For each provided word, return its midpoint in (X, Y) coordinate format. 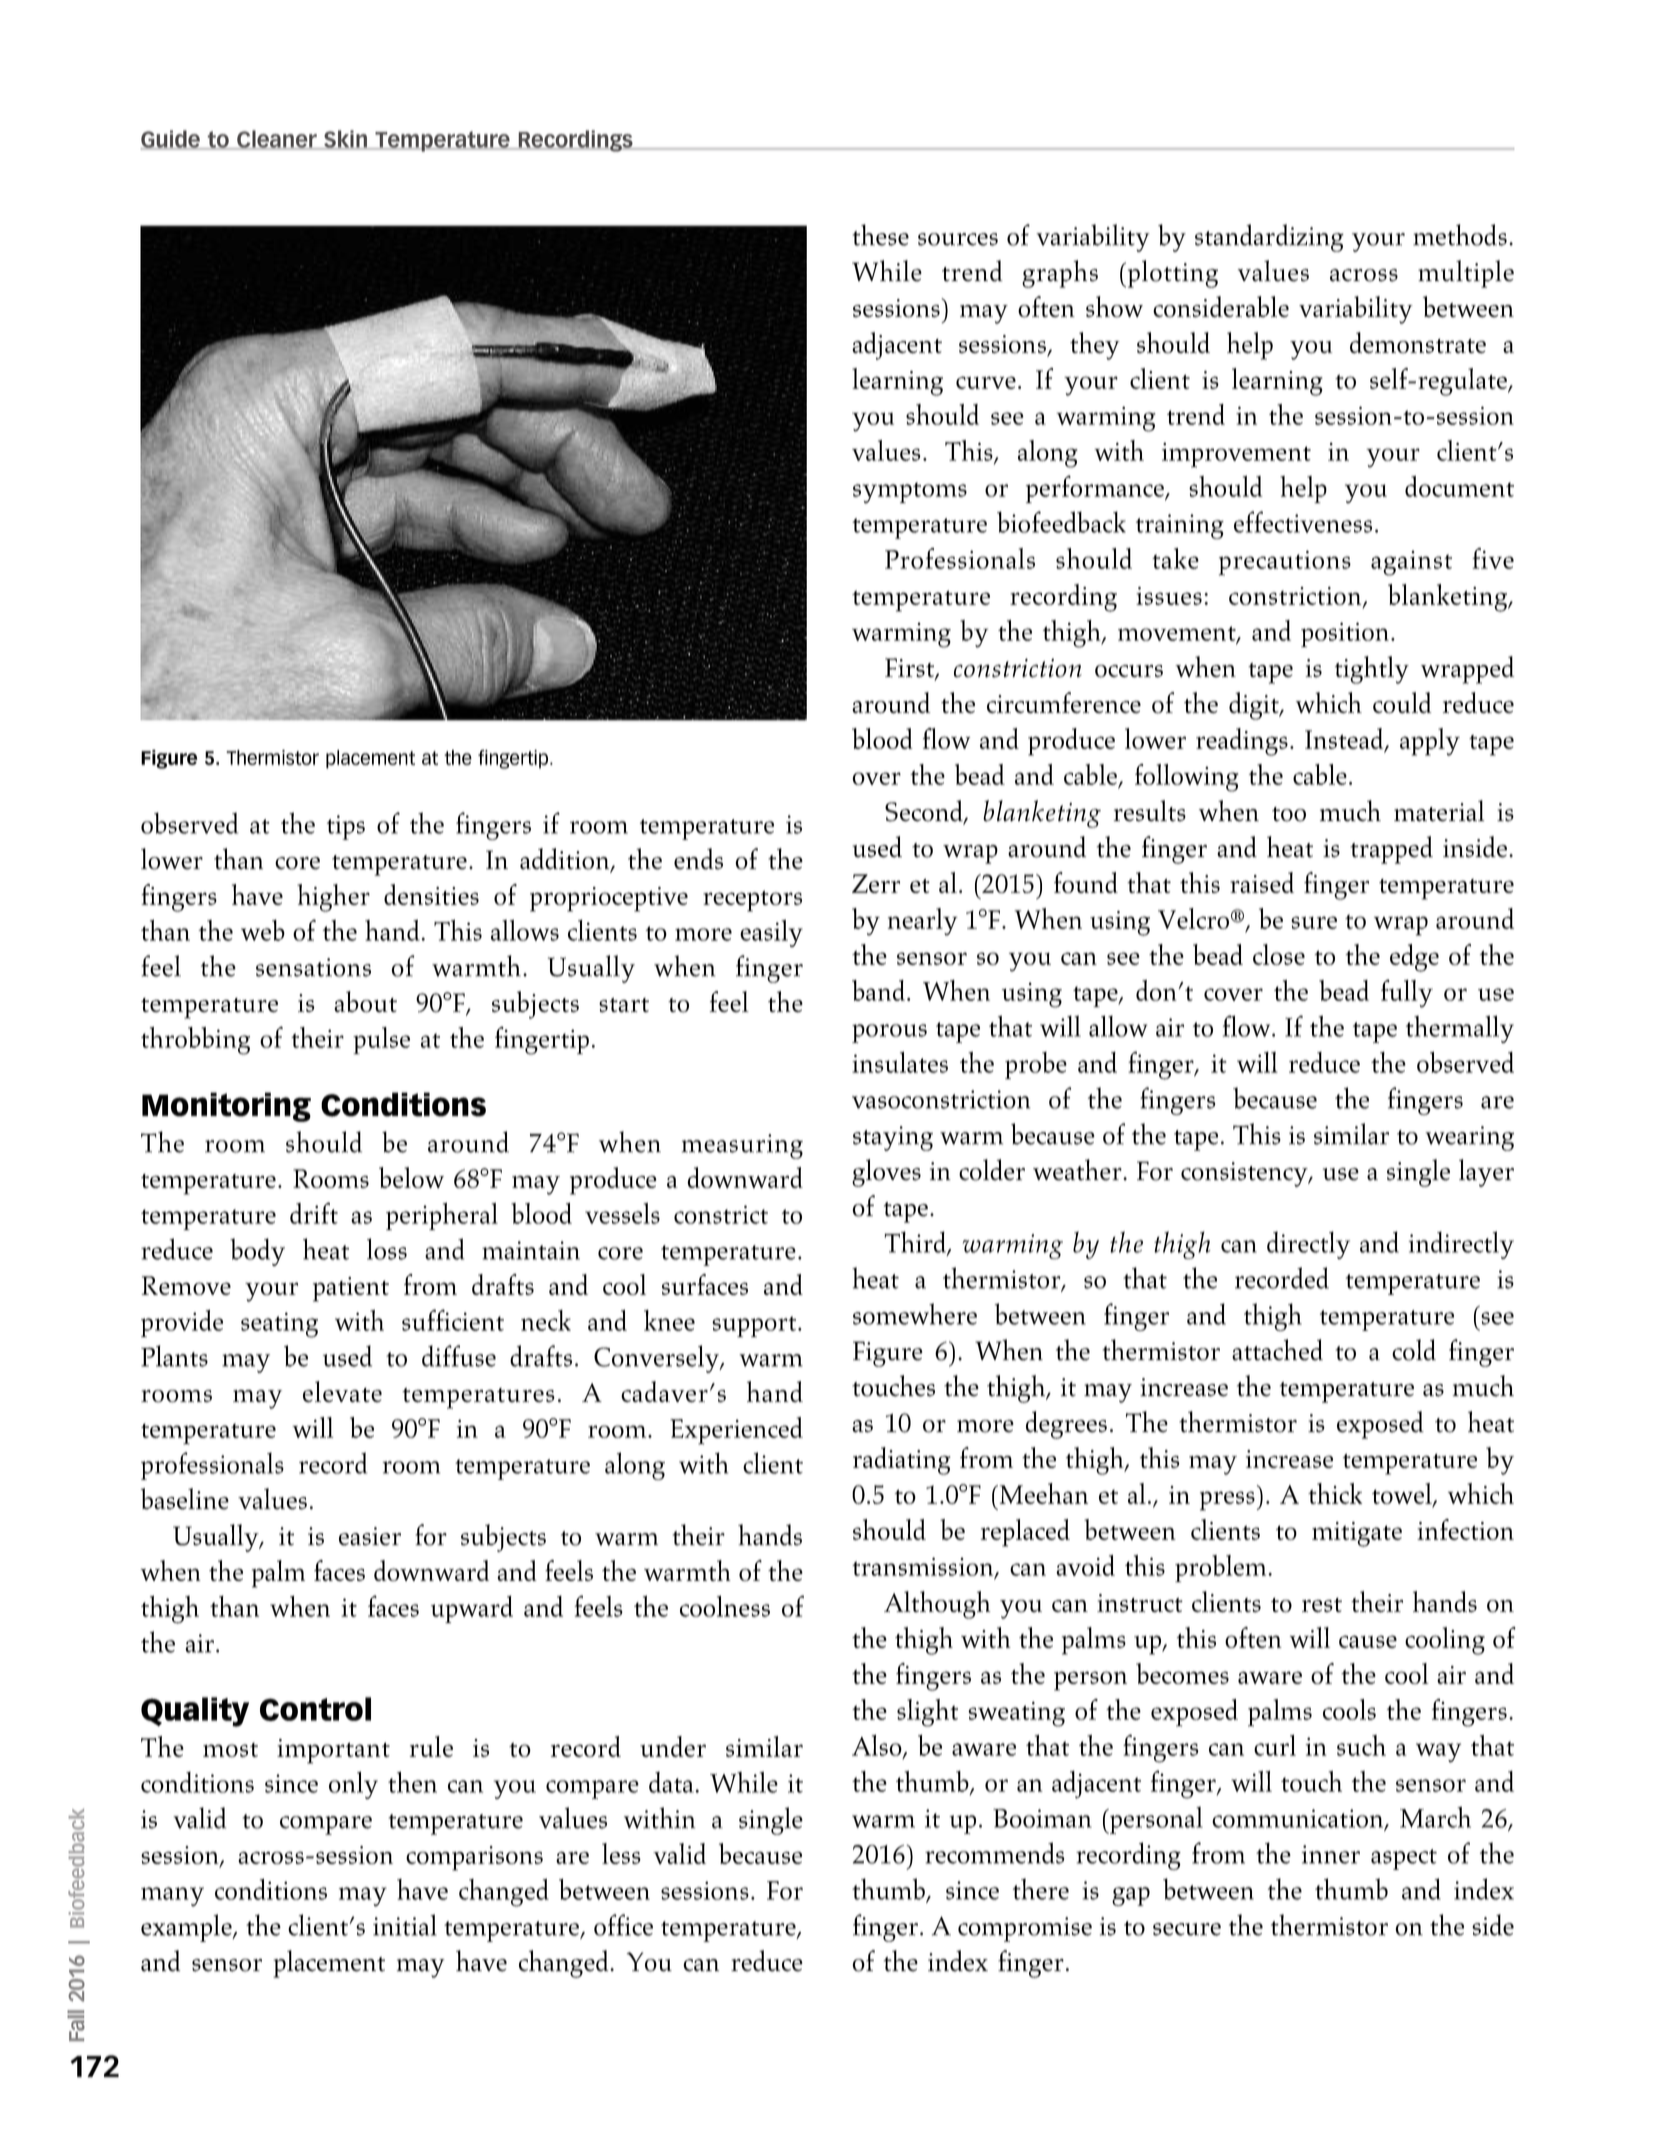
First (910, 669)
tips (346, 827)
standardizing (1269, 238)
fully (1407, 994)
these (881, 235)
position (1345, 634)
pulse (381, 1040)
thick (1335, 1493)
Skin (345, 140)
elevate (342, 1392)
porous (889, 1033)
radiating (902, 1461)
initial (405, 1925)
